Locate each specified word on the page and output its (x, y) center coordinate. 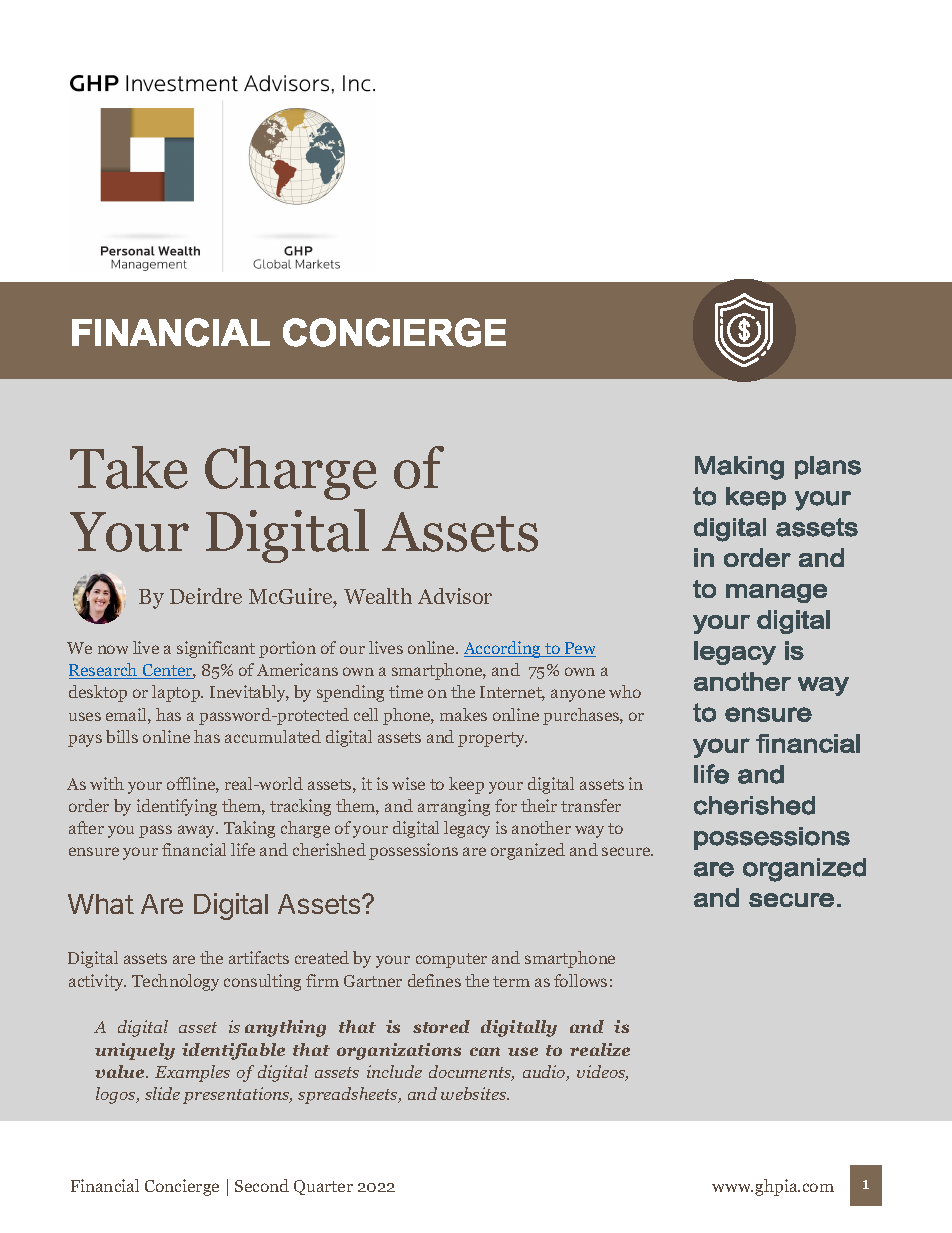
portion (287, 649)
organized (528, 851)
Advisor (455, 596)
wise (408, 783)
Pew (579, 649)
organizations (399, 1051)
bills (122, 736)
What (101, 904)
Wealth (378, 596)
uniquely (135, 1051)
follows (580, 980)
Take (129, 467)
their (539, 805)
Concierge (182, 1187)
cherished (329, 849)
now (113, 649)
